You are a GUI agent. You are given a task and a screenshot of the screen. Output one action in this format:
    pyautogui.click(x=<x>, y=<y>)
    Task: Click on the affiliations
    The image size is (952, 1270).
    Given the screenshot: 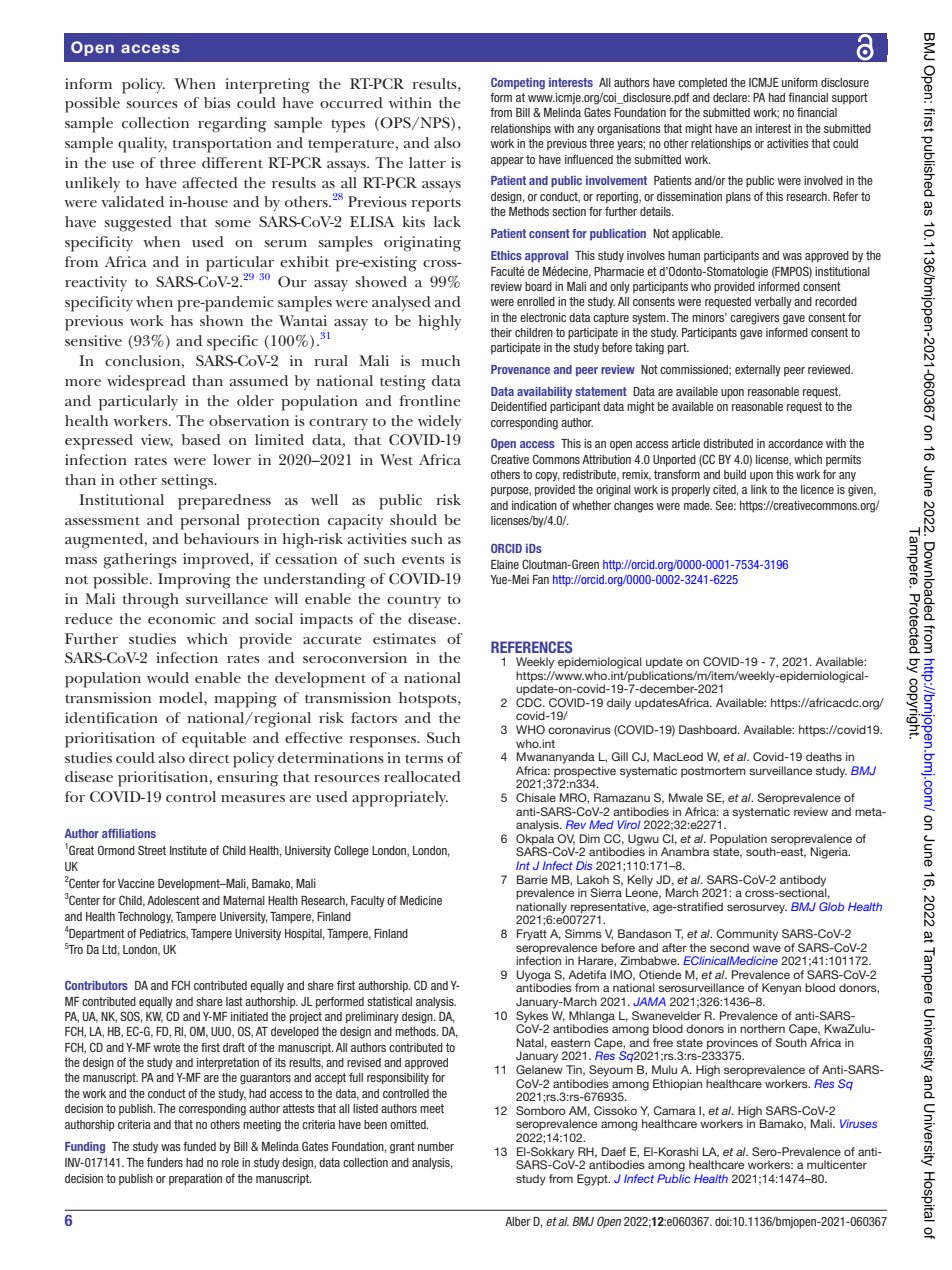 What is the action you would take?
    pyautogui.click(x=129, y=833)
